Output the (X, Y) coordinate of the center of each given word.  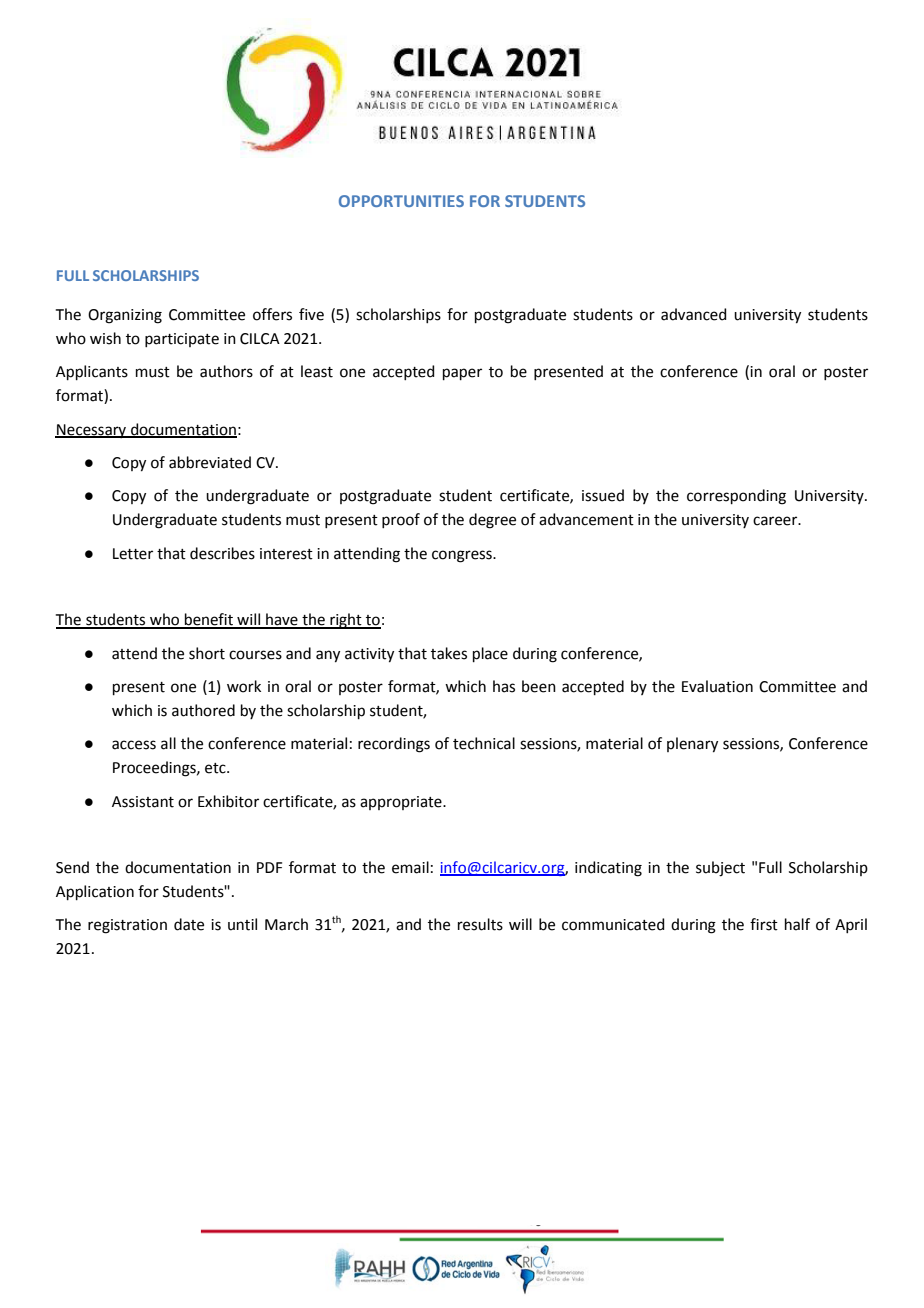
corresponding (736, 497)
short (207, 653)
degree (492, 521)
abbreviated (210, 462)
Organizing (125, 316)
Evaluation (717, 686)
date (189, 924)
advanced (694, 314)
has (504, 686)
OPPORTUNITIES (401, 201)
